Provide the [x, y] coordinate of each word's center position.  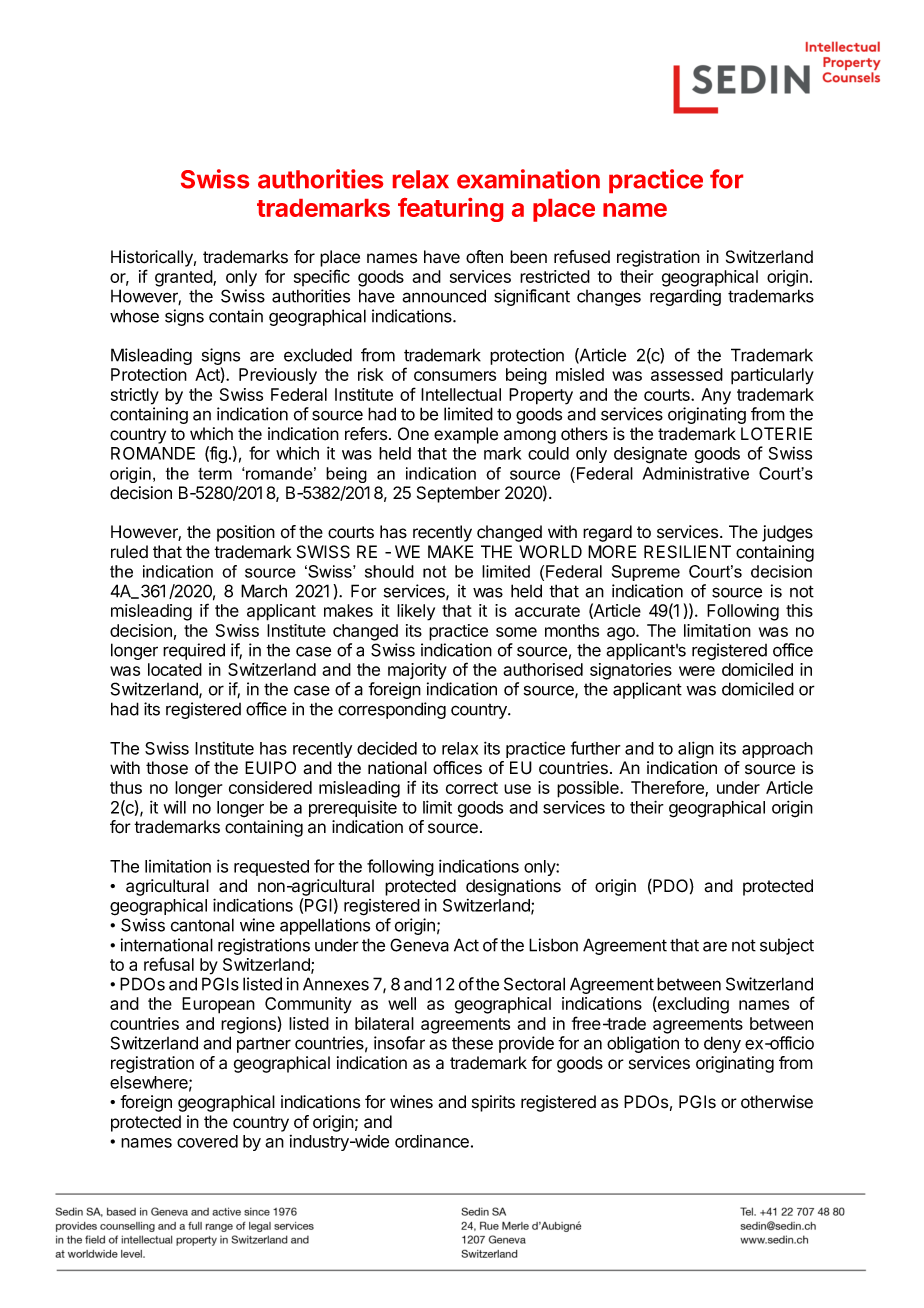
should [389, 571]
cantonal [202, 925]
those [167, 768]
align [696, 750]
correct [472, 788]
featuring [450, 210]
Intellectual [461, 394]
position [246, 533]
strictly [135, 396]
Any [716, 396]
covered [207, 1141]
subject [787, 946]
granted [184, 278]
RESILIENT [687, 552]
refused [582, 257]
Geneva [419, 945]
